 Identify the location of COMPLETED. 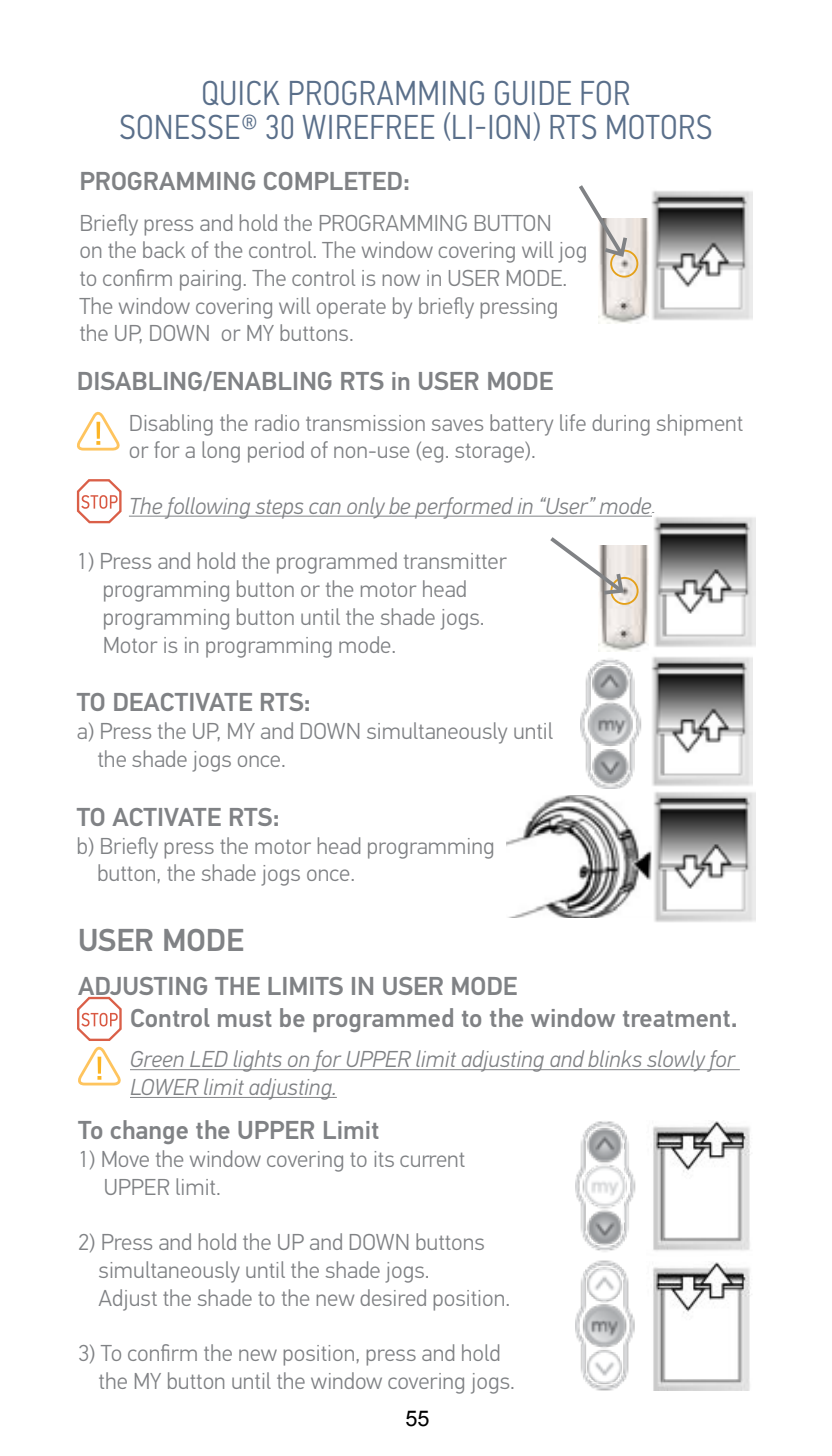
(333, 181).
